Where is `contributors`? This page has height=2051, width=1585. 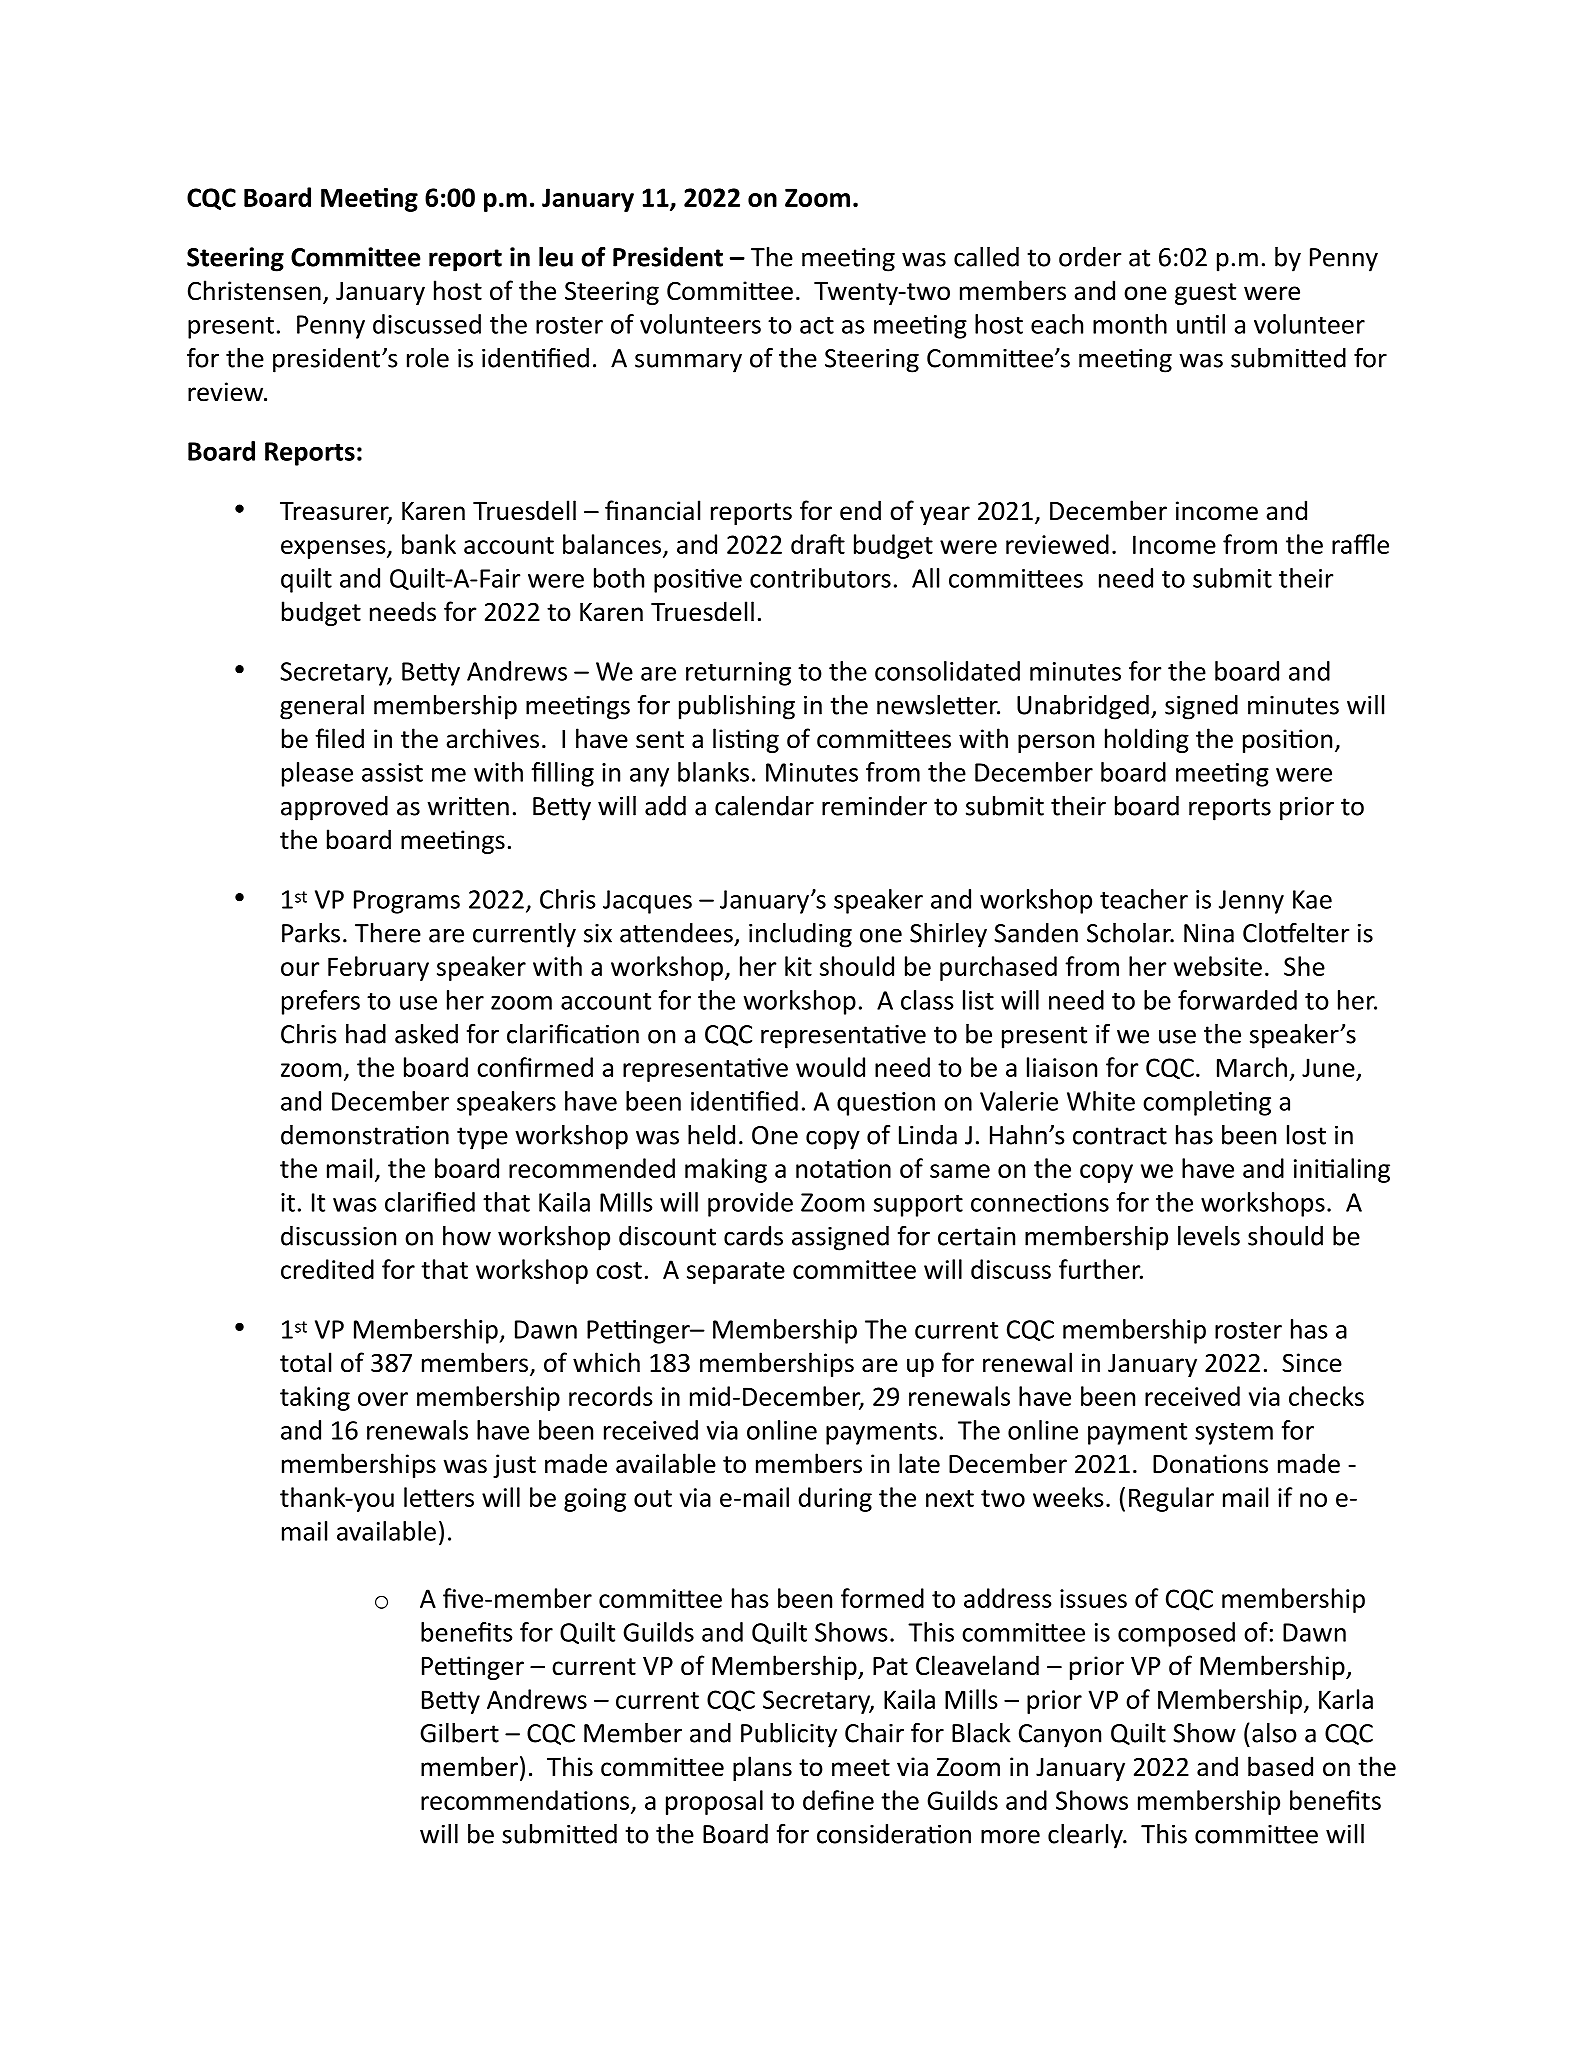
contributors is located at coordinates (820, 578).
